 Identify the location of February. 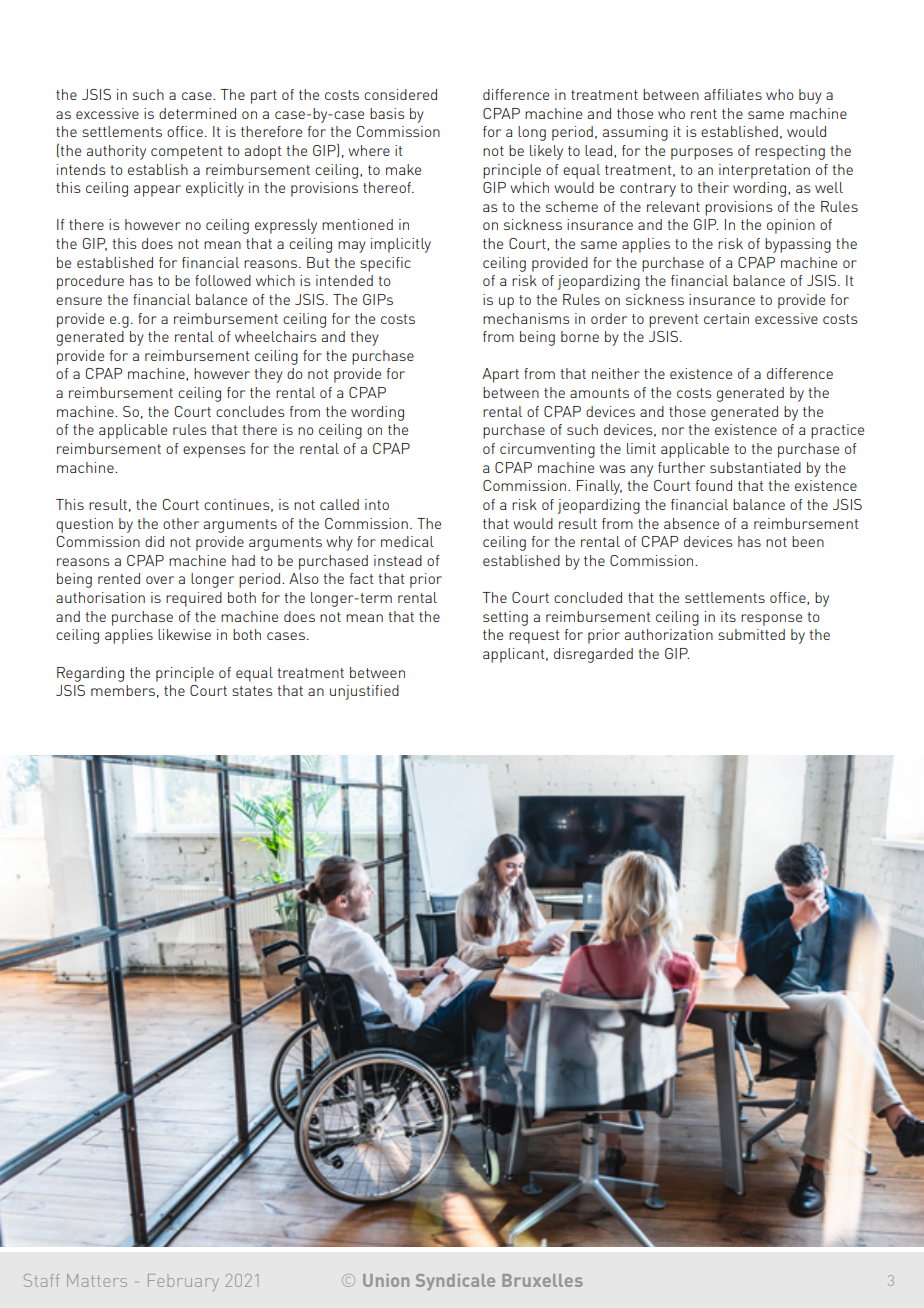
(183, 1282).
